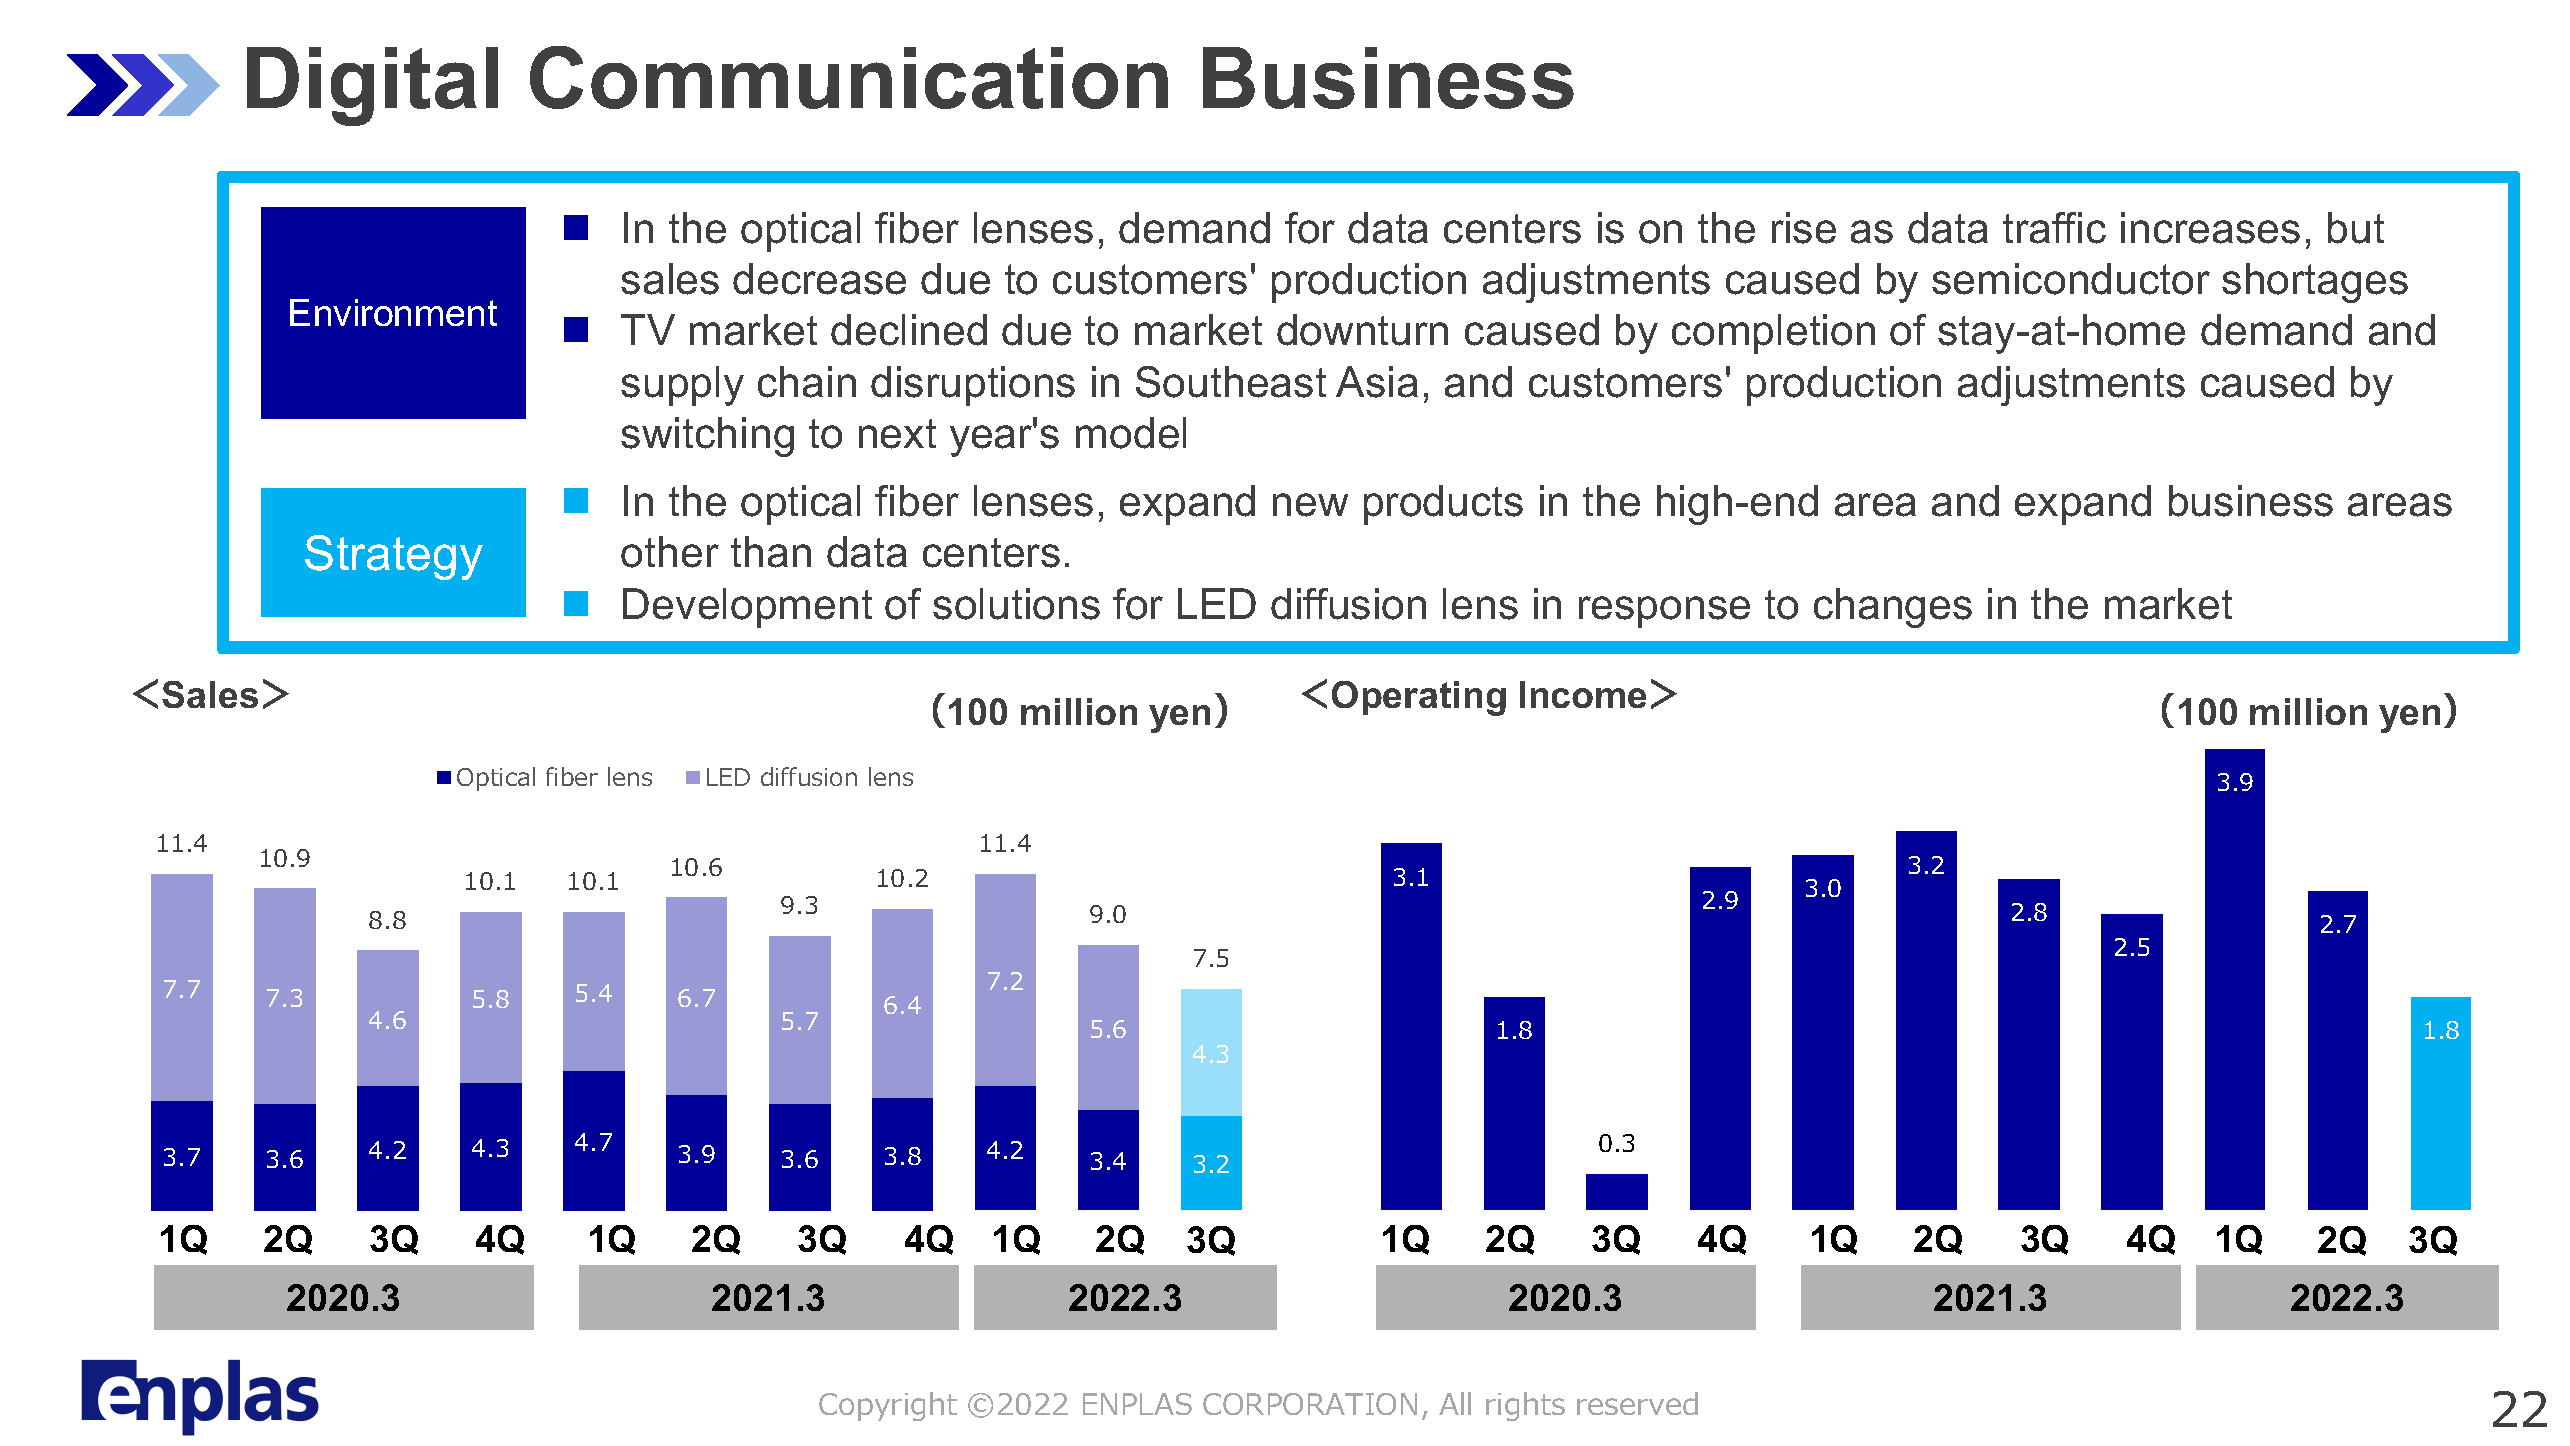 Image resolution: width=2570 pixels, height=1446 pixels. Describe the element at coordinates (888, 1406) in the document. I see `Copyright` at that location.
